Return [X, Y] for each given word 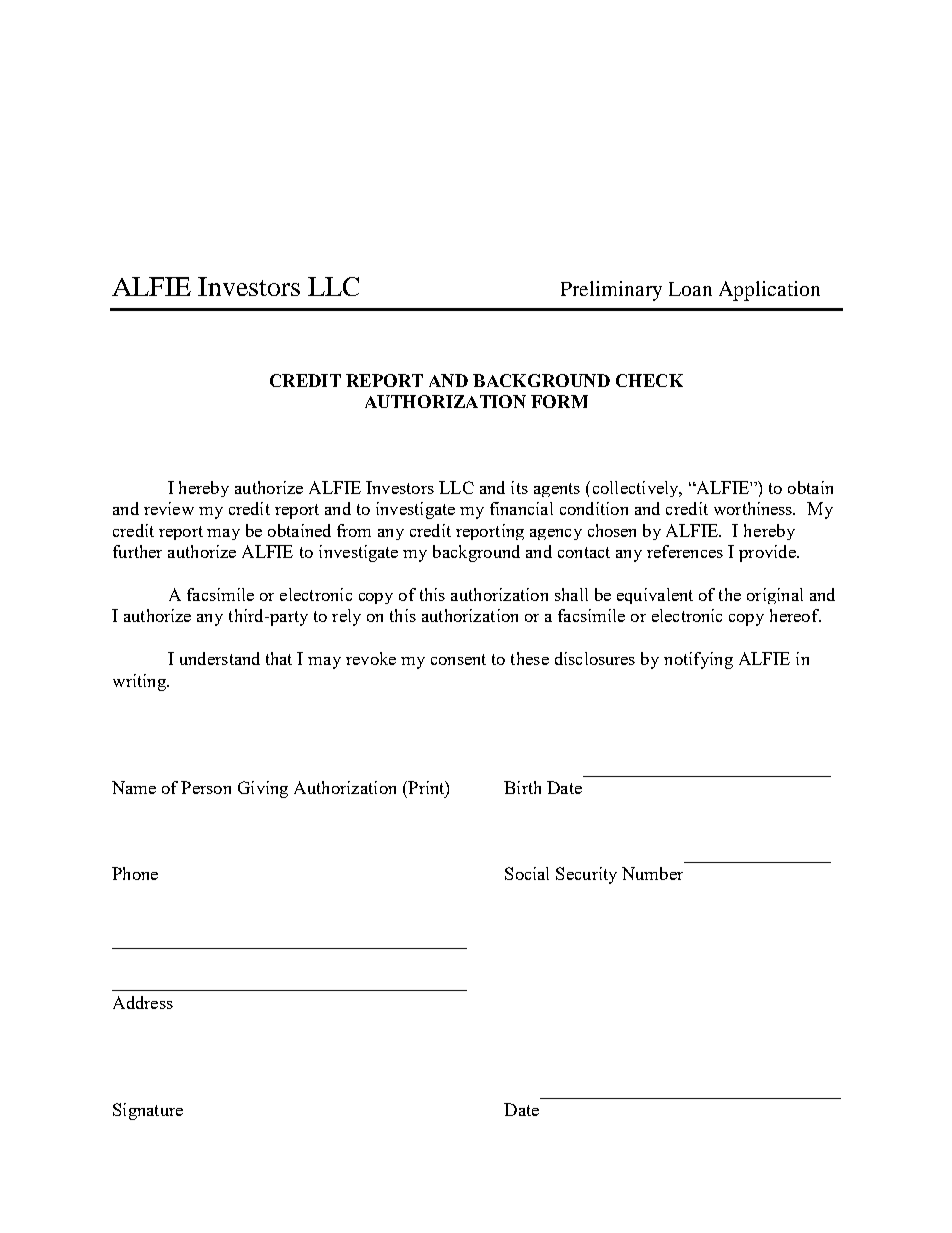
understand [220, 658]
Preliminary [611, 291]
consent [458, 659]
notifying [698, 660]
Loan [690, 289]
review [169, 508]
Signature [148, 1111]
